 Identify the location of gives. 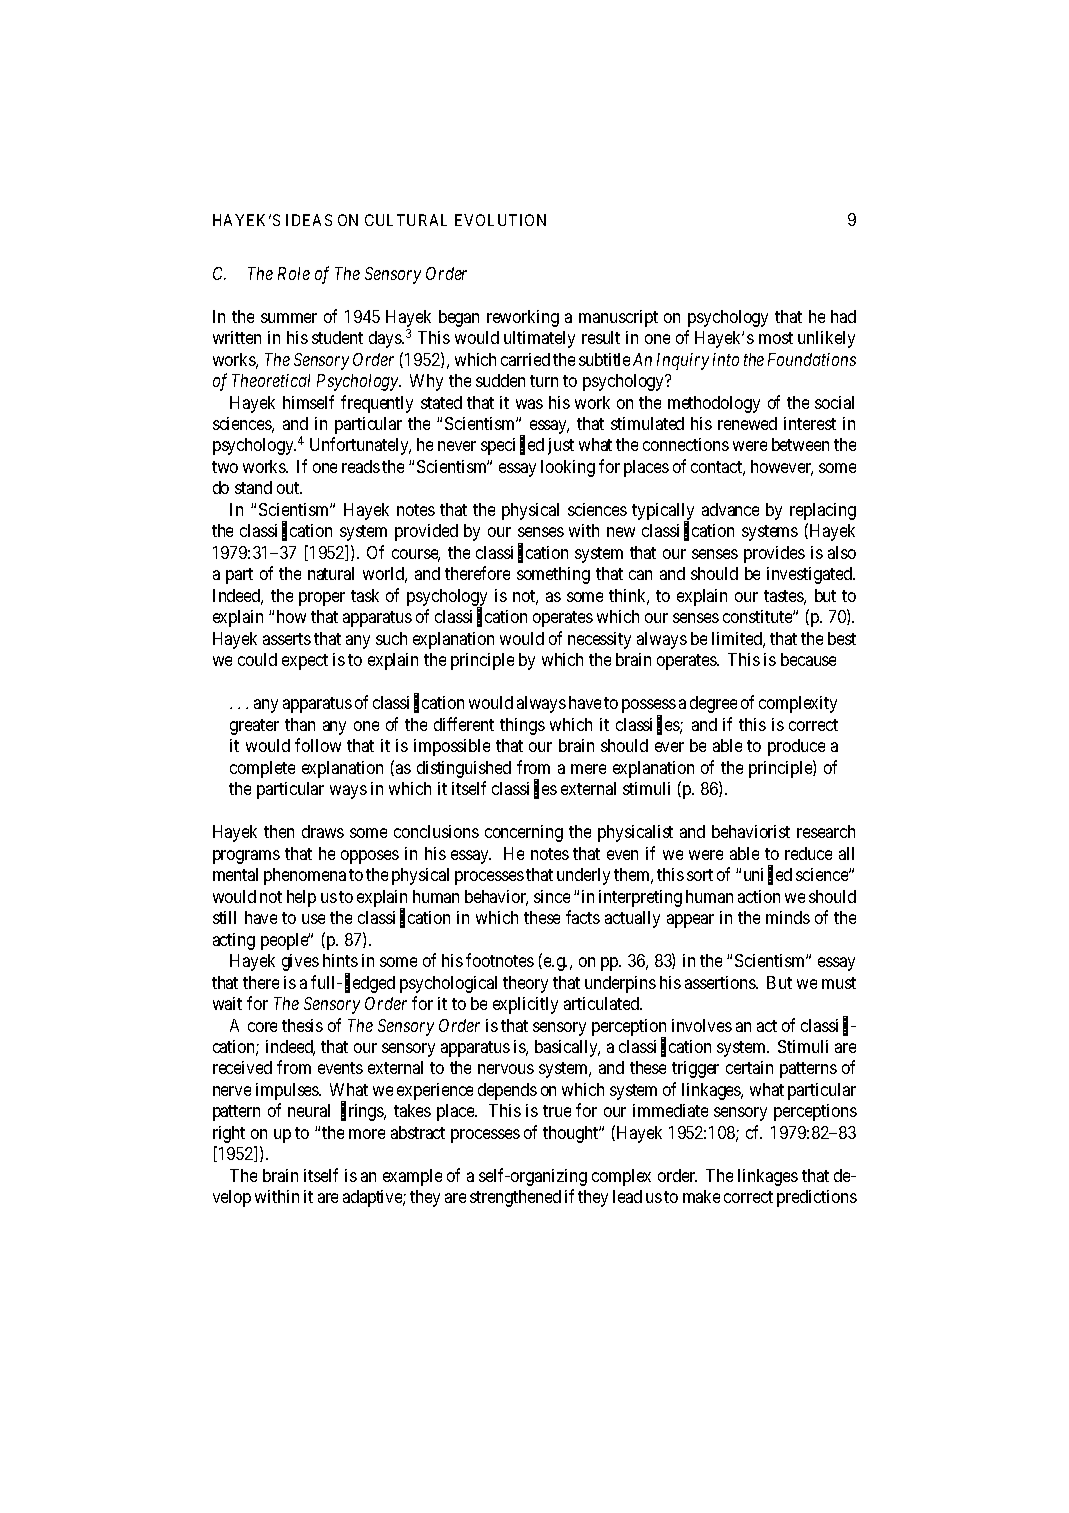
(300, 962).
